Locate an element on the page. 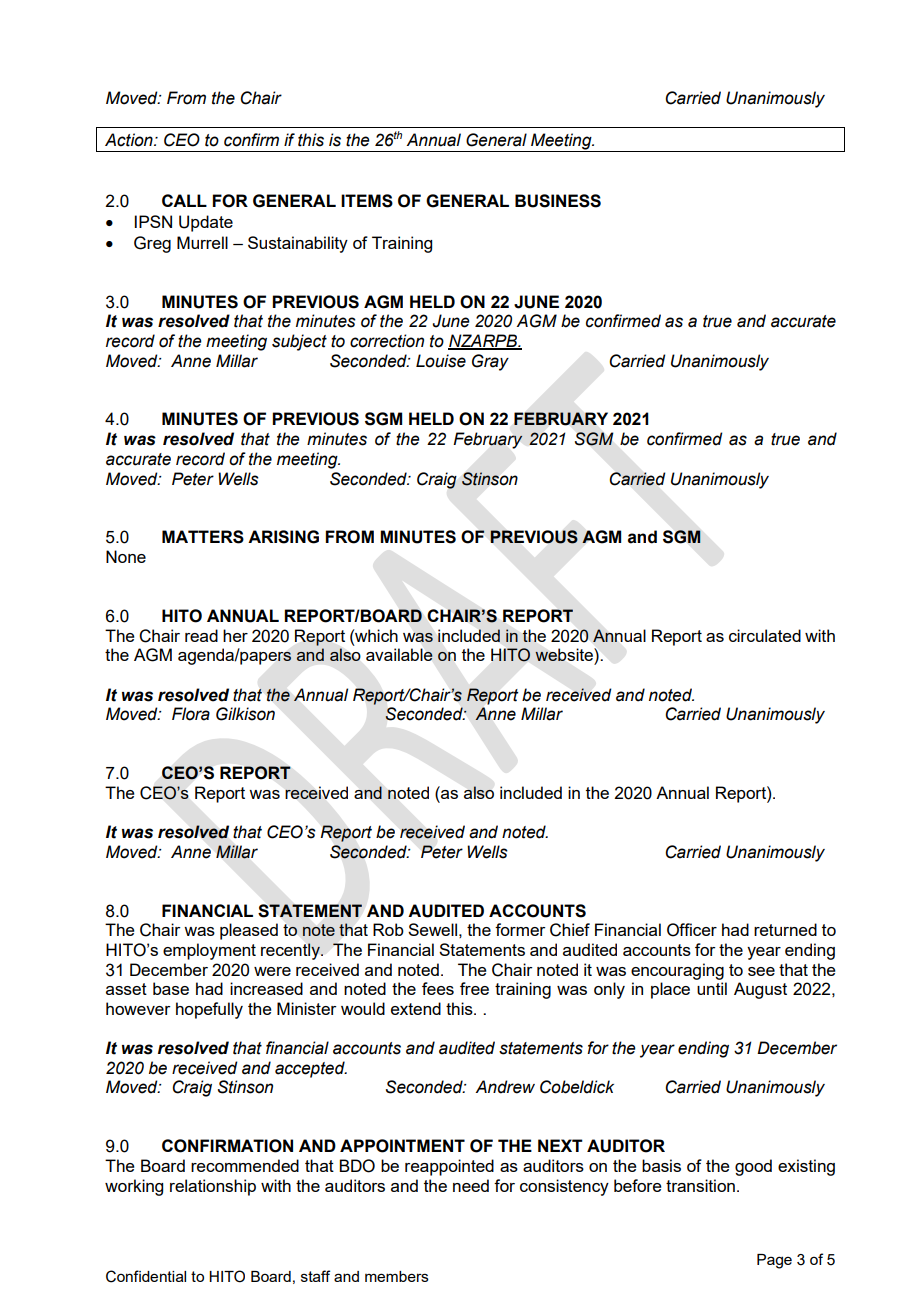 This document has height=1308, width=924. Officer is located at coordinates (692, 930).
